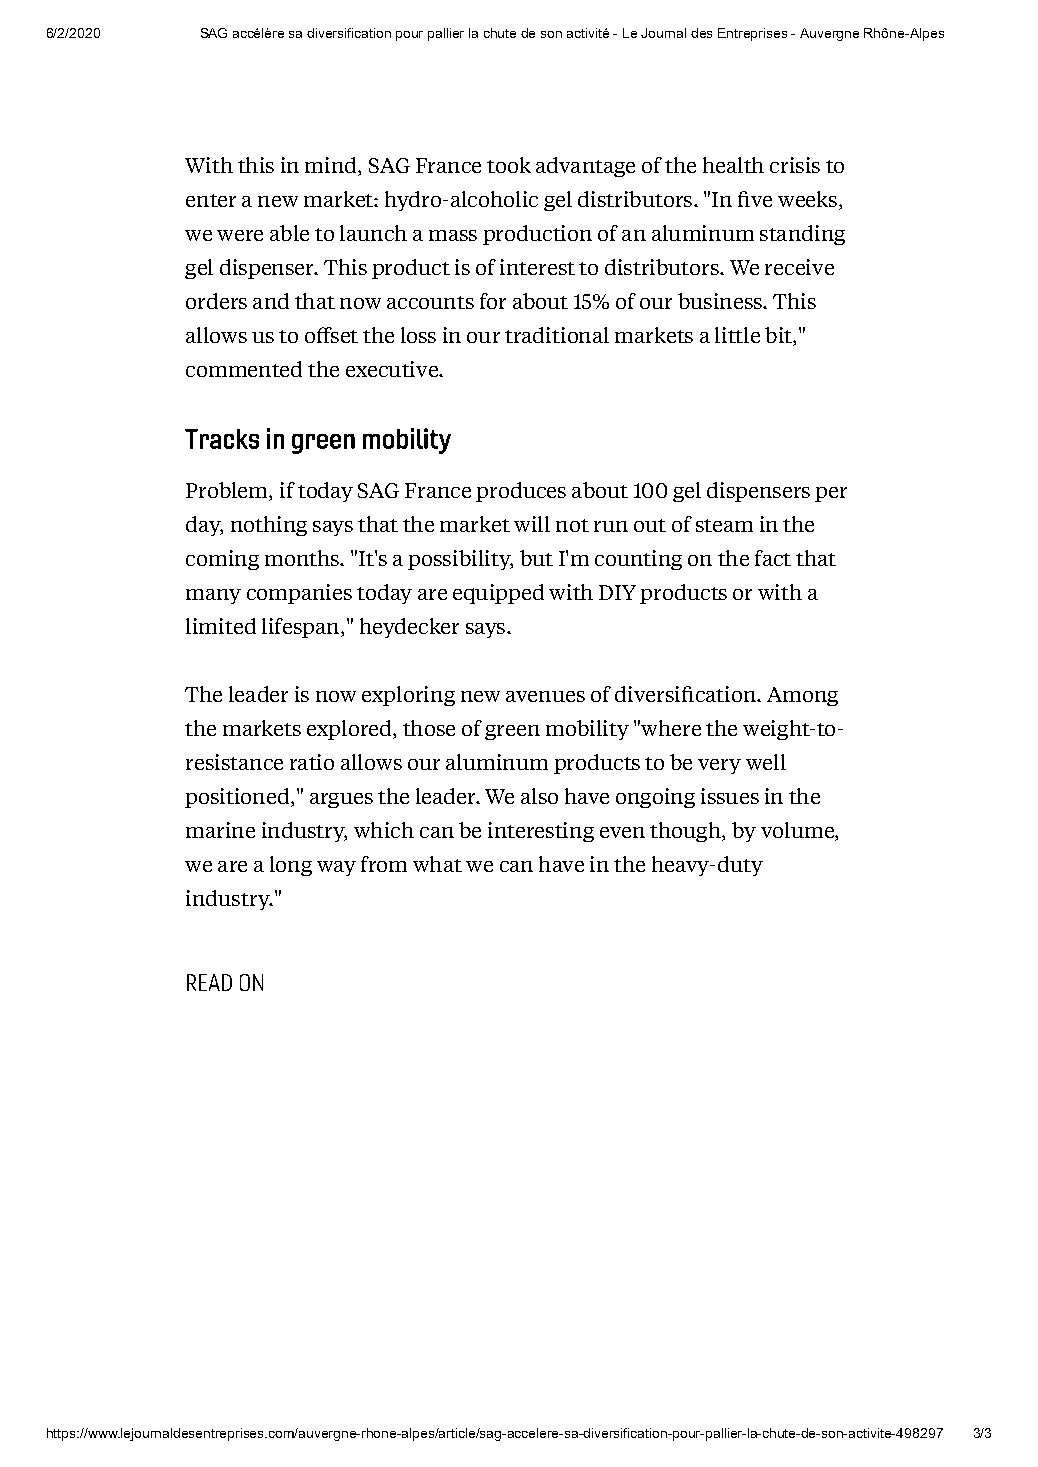 This screenshot has width=1038, height=1467. What do you see at coordinates (303, 558) in the screenshot?
I see `months` at bounding box center [303, 558].
